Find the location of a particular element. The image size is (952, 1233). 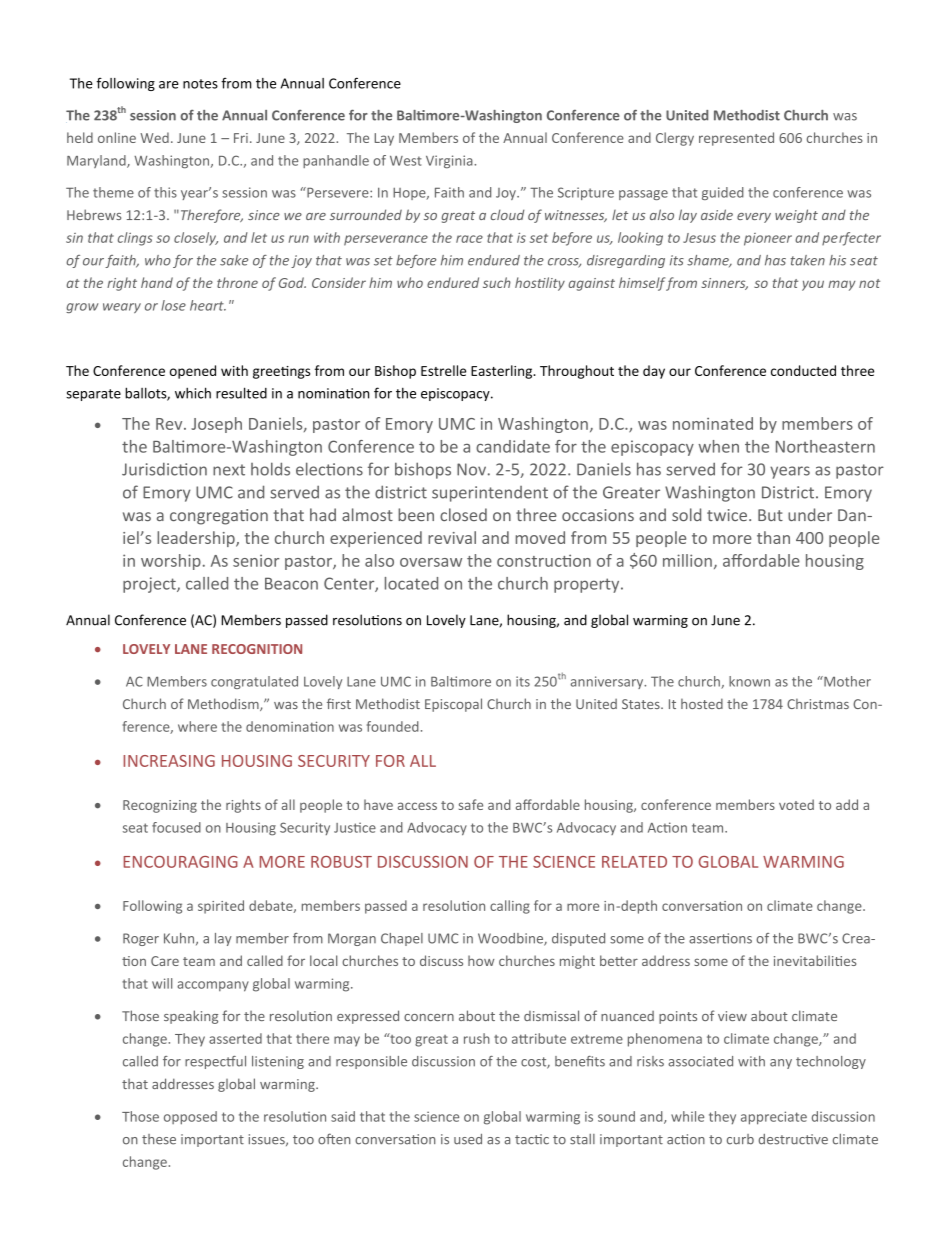

Virginia is located at coordinates (450, 162).
